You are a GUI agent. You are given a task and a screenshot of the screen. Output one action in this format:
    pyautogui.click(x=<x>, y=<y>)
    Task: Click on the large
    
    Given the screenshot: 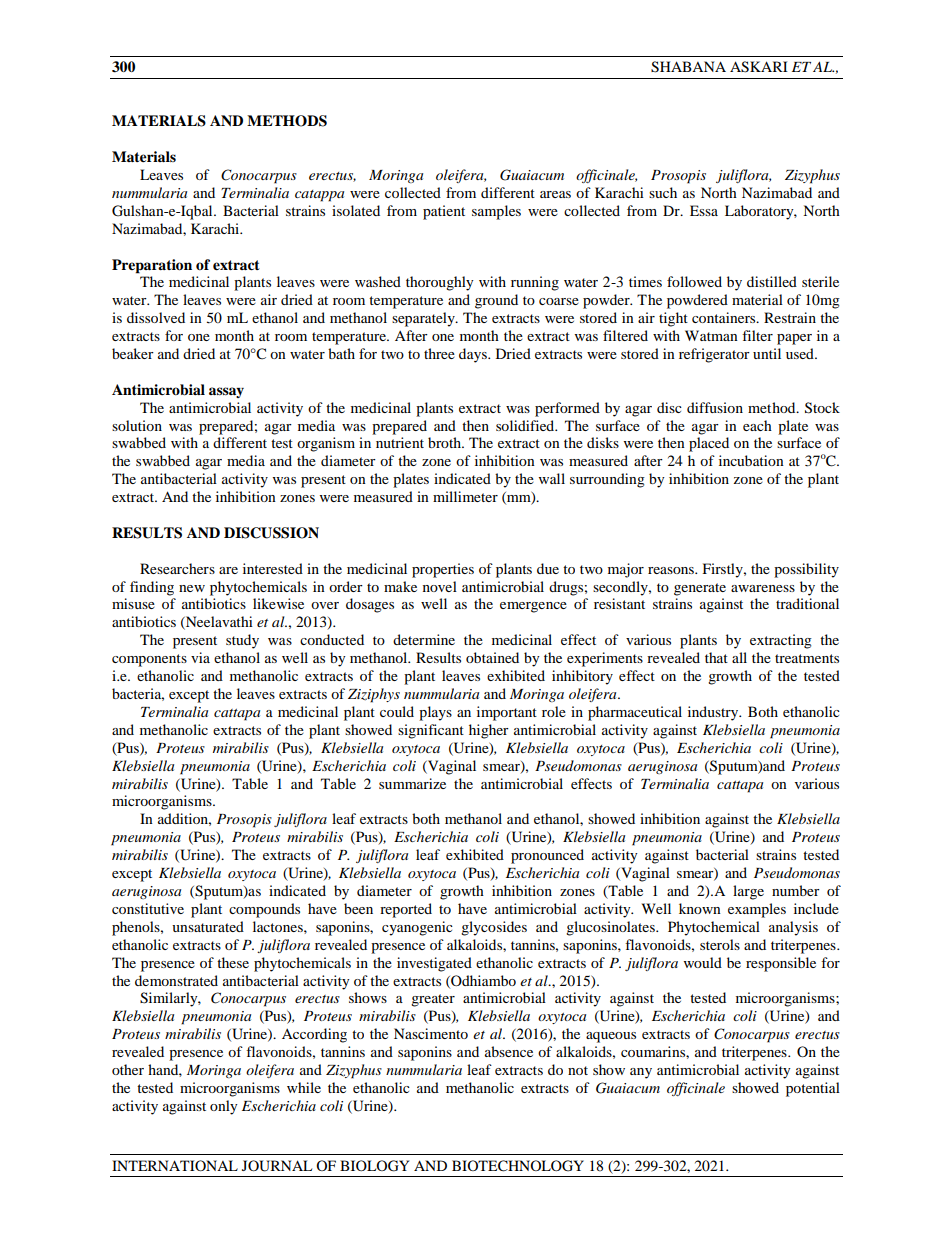 What is the action you would take?
    pyautogui.click(x=748, y=892)
